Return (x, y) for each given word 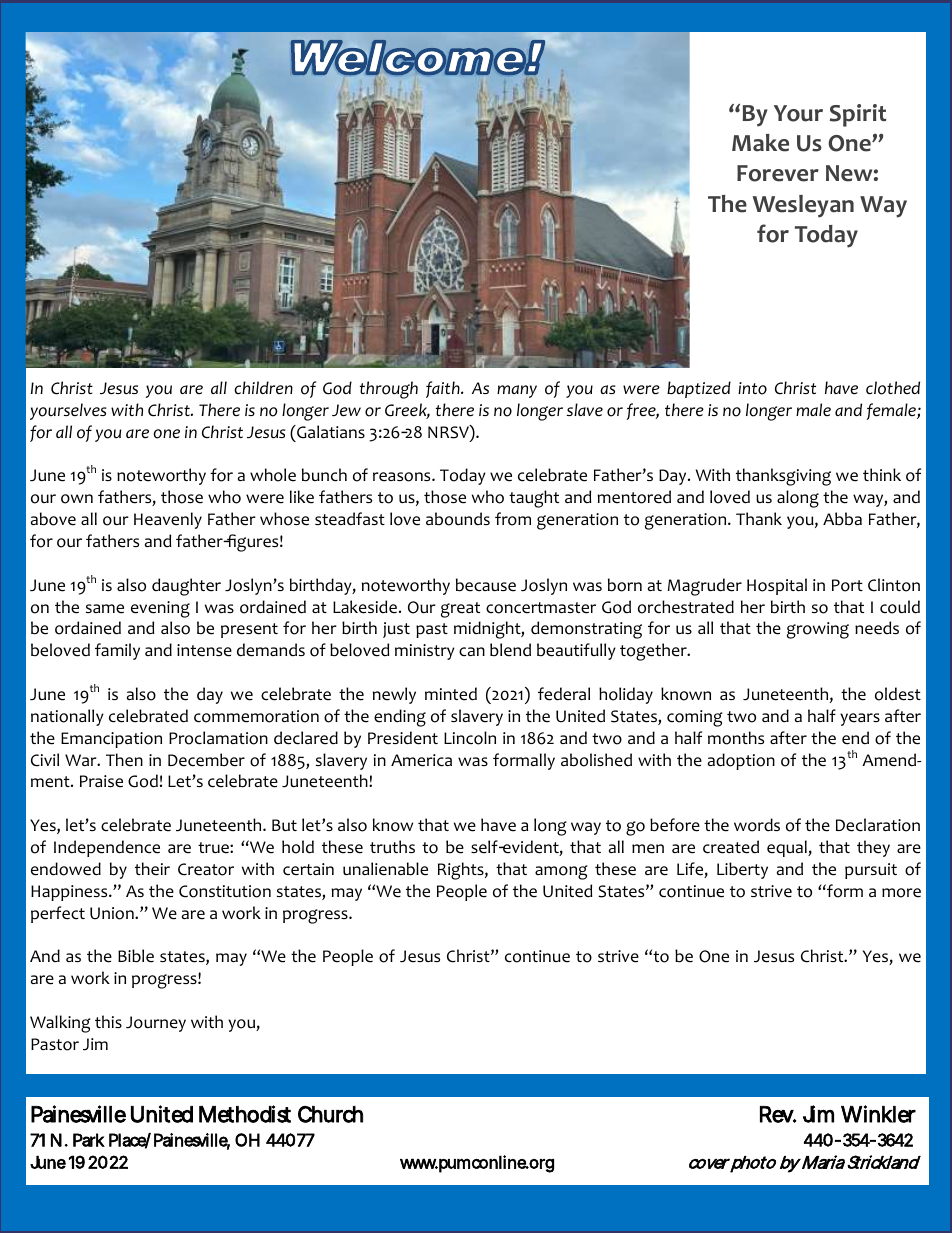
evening (160, 609)
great (460, 610)
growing (818, 630)
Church (330, 1114)
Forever (778, 173)
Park (89, 1140)
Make (760, 143)
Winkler (878, 1114)
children (263, 388)
